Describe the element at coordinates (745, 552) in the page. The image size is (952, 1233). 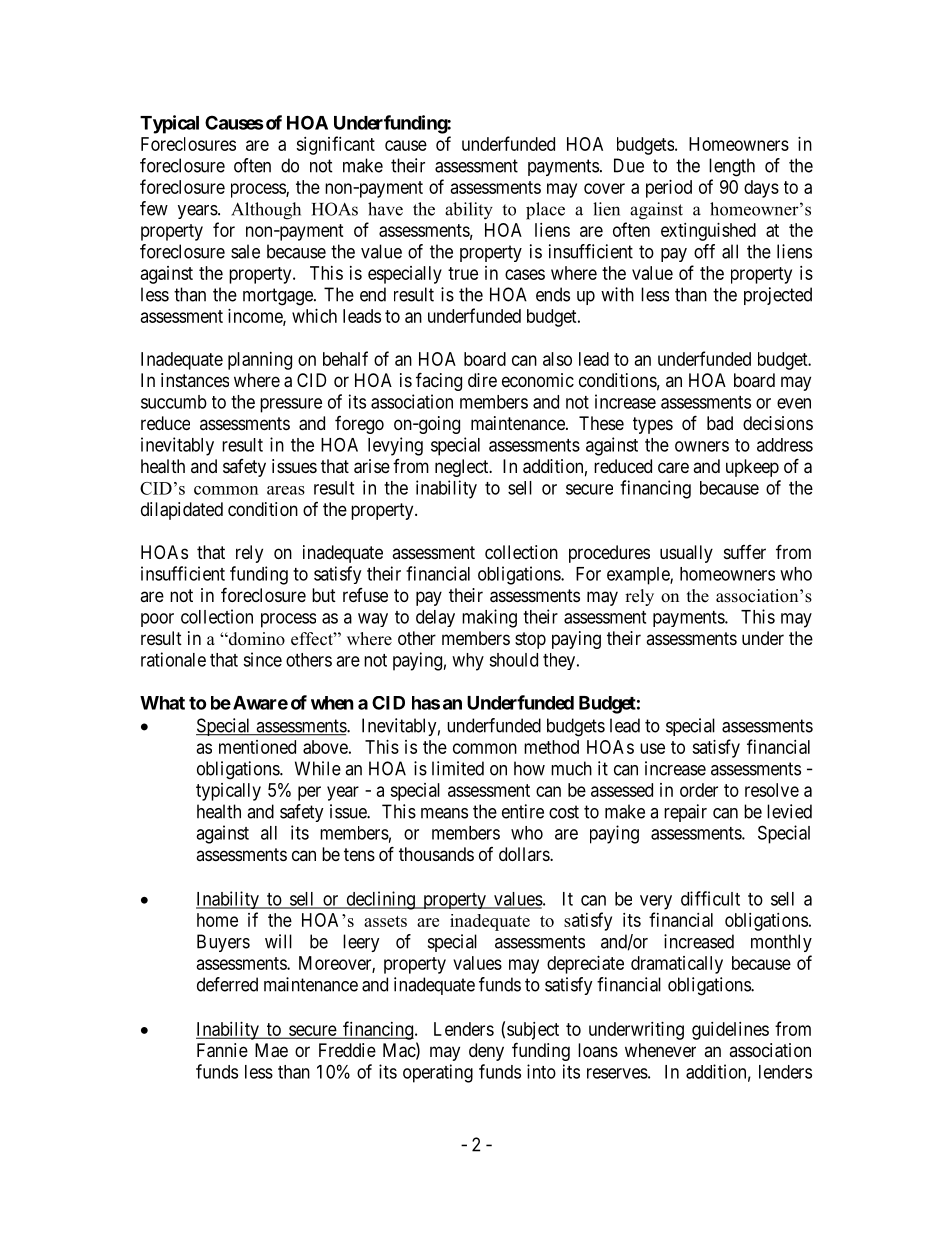
I see `suffer` at that location.
